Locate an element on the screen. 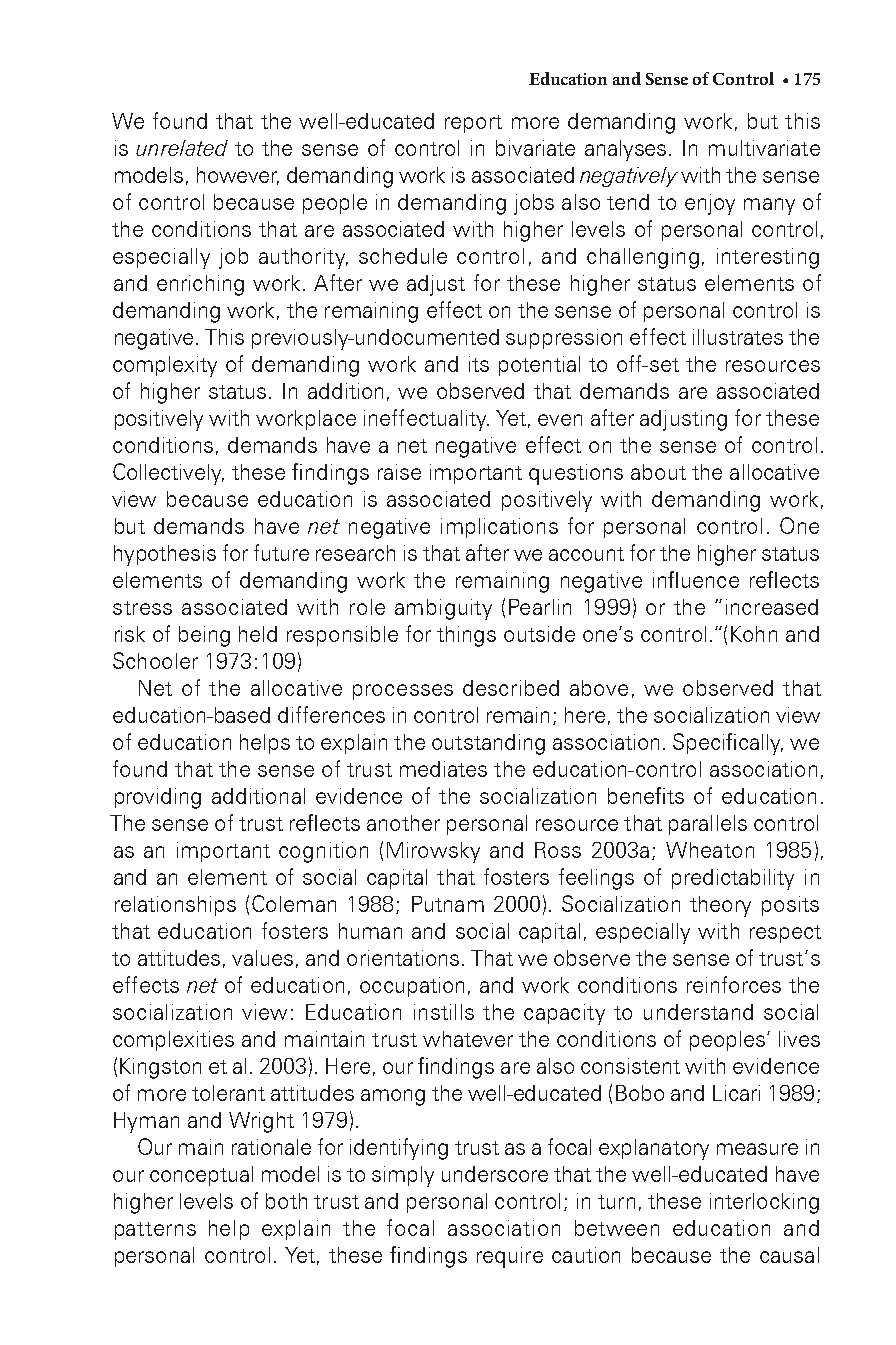 This screenshot has width=896, height=1345. instills is located at coordinates (444, 1012).
